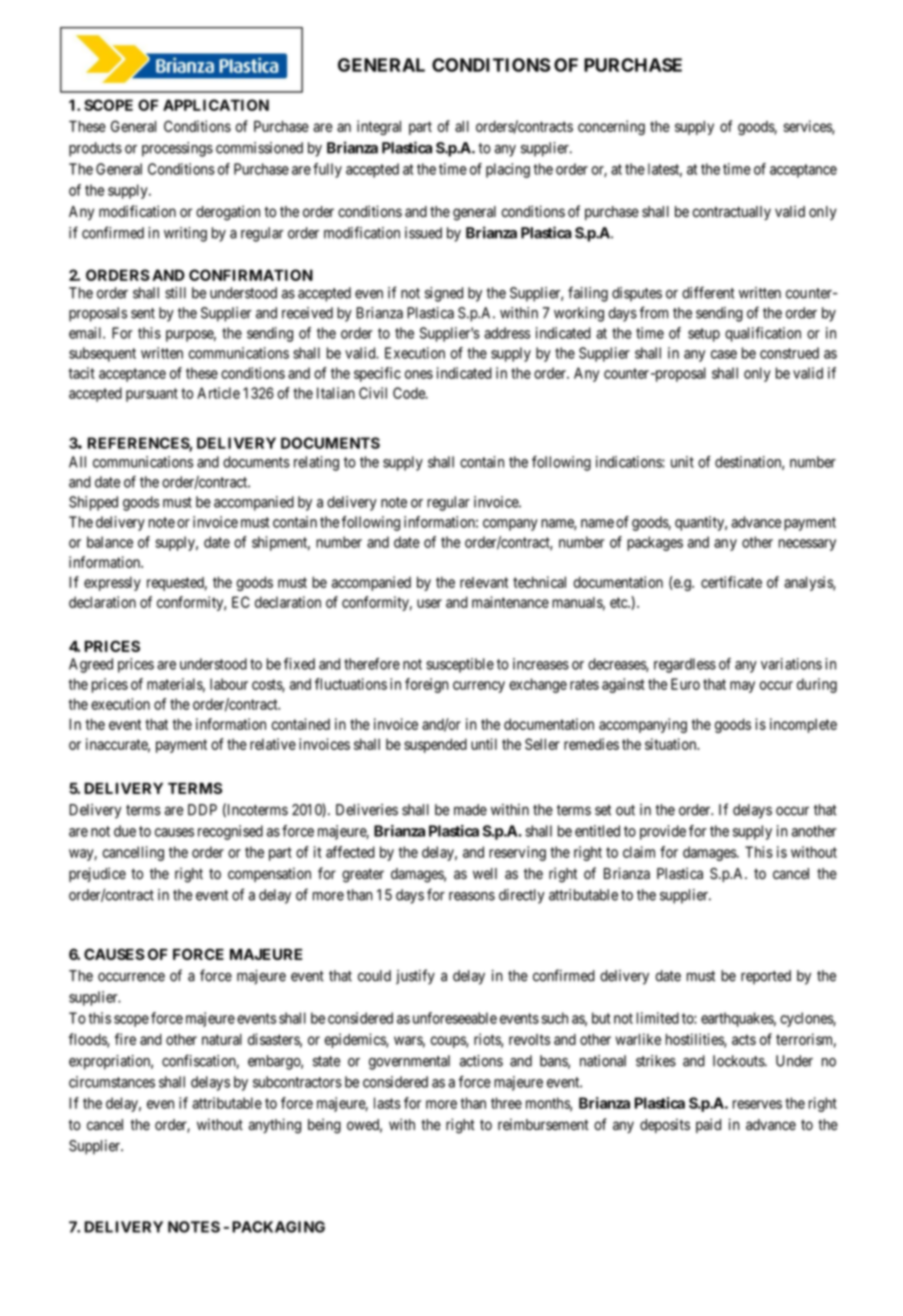 The image size is (903, 1316). I want to click on made, so click(470, 810).
